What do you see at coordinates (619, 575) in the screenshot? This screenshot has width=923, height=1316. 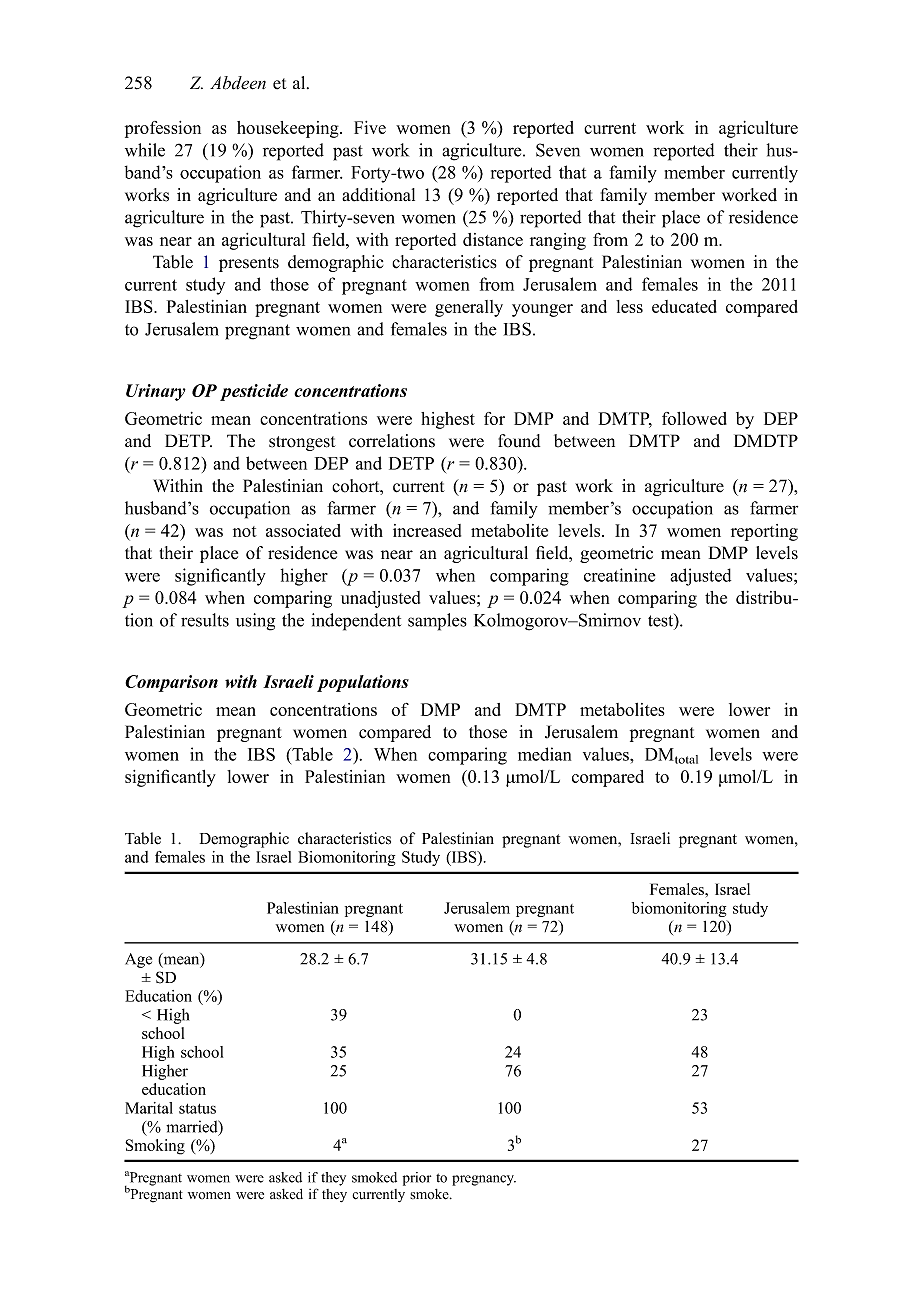 I see `creatinine` at bounding box center [619, 575].
